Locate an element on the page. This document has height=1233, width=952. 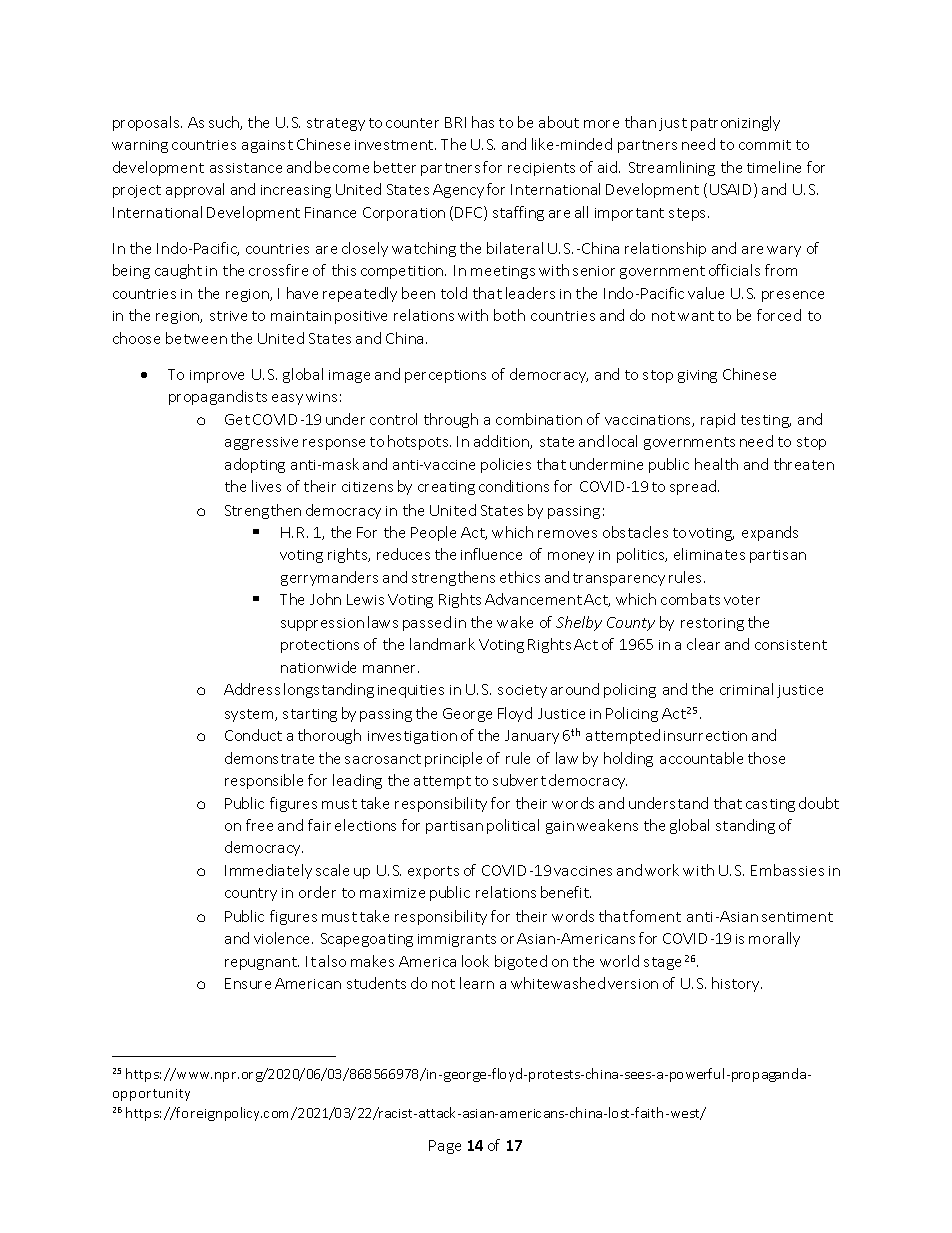
policies is located at coordinates (506, 465).
